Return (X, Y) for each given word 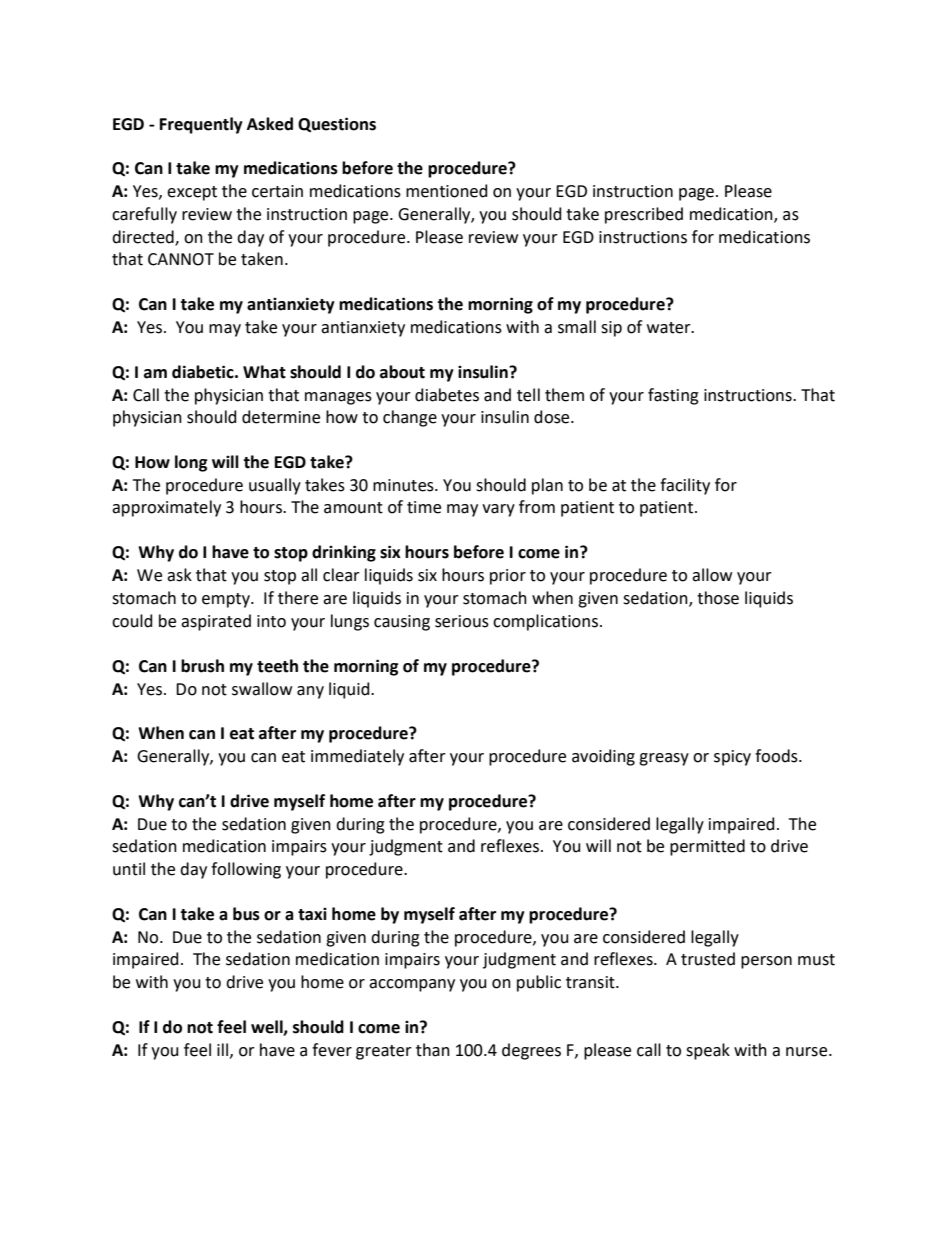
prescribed (644, 215)
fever (332, 1050)
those (718, 598)
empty (227, 600)
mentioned (447, 191)
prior (508, 577)
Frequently (201, 125)
